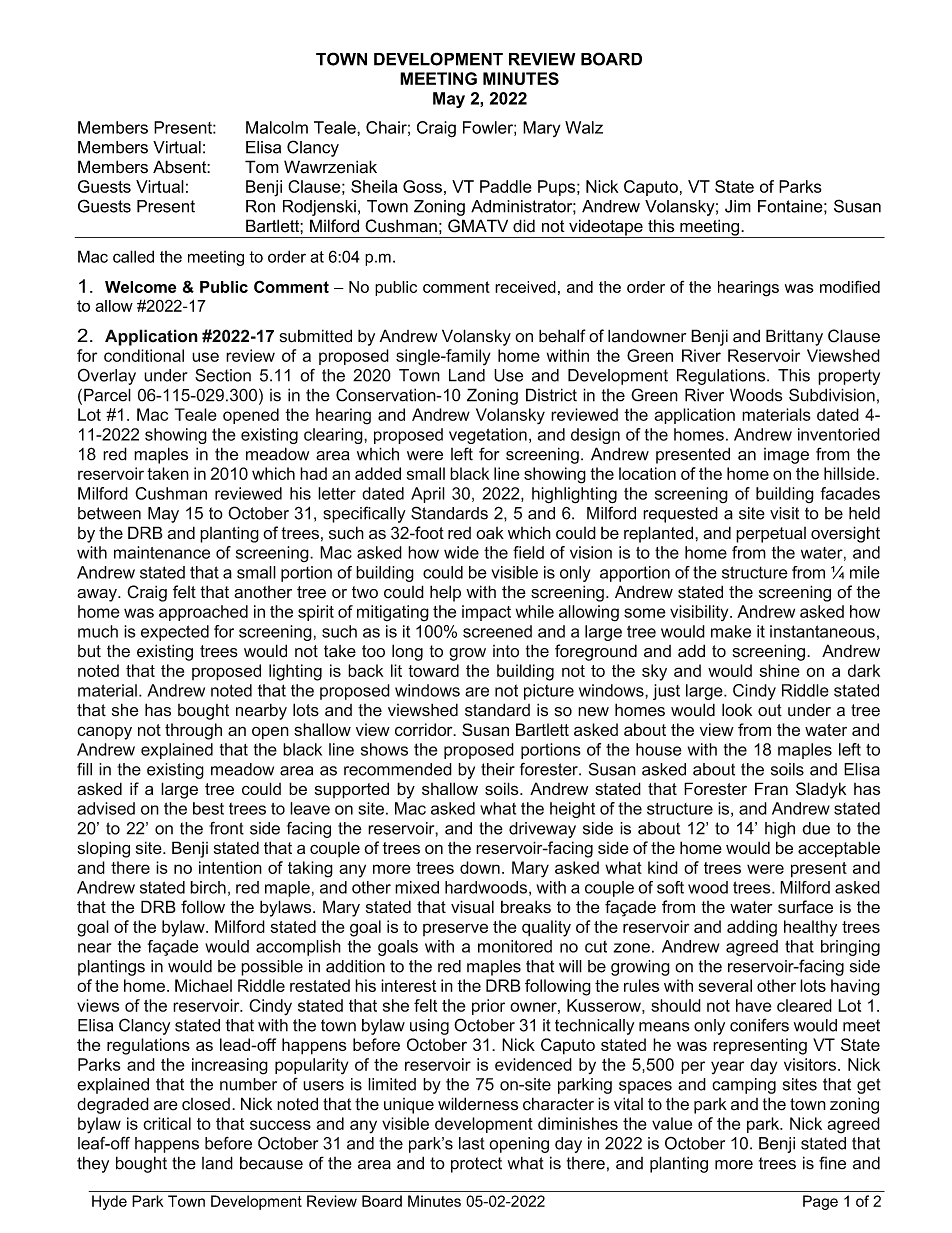 The height and width of the screenshot is (1233, 952). I want to click on maintenance, so click(162, 552).
